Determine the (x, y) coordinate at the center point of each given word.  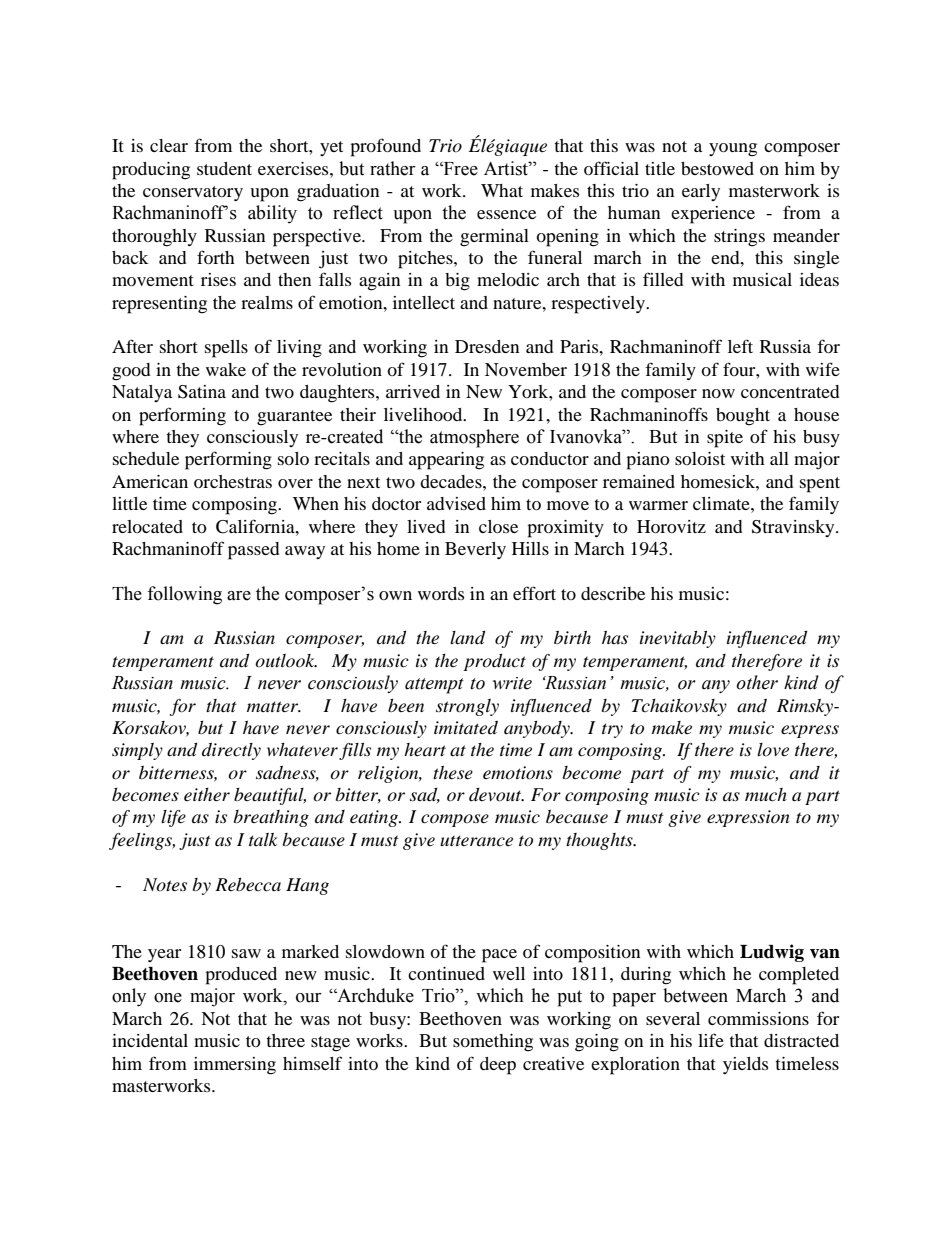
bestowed (717, 168)
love (773, 750)
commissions (758, 1018)
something (493, 1043)
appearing (446, 461)
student (224, 168)
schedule (146, 458)
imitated (466, 727)
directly (231, 751)
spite (725, 439)
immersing (235, 1066)
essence (506, 214)
